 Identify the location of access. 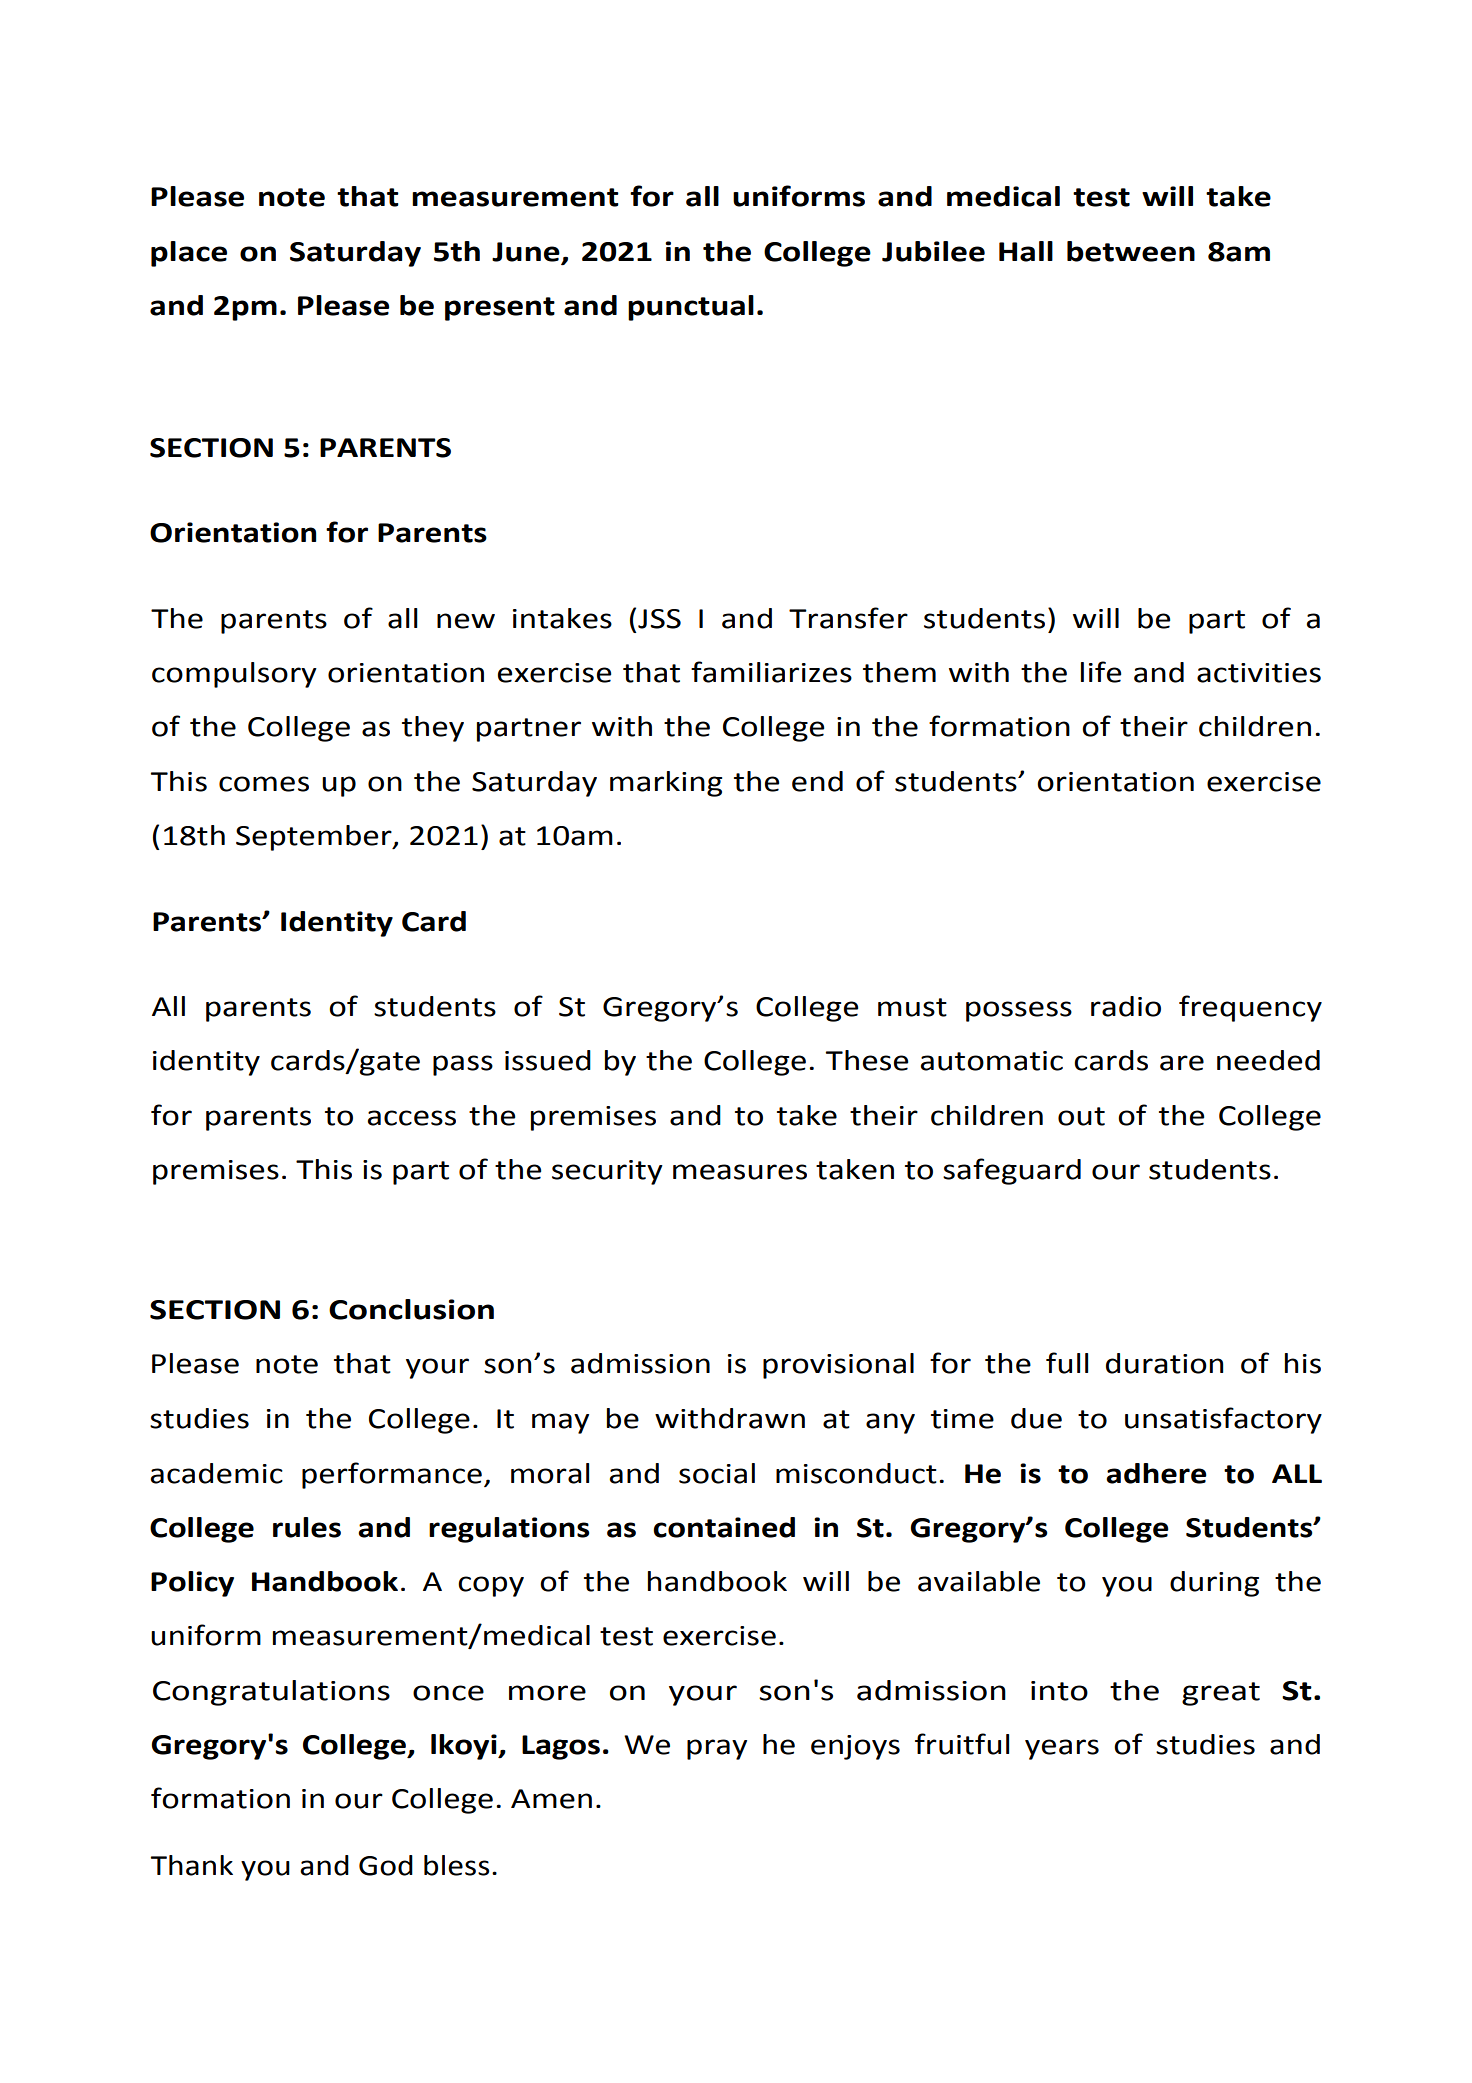
(412, 1118).
